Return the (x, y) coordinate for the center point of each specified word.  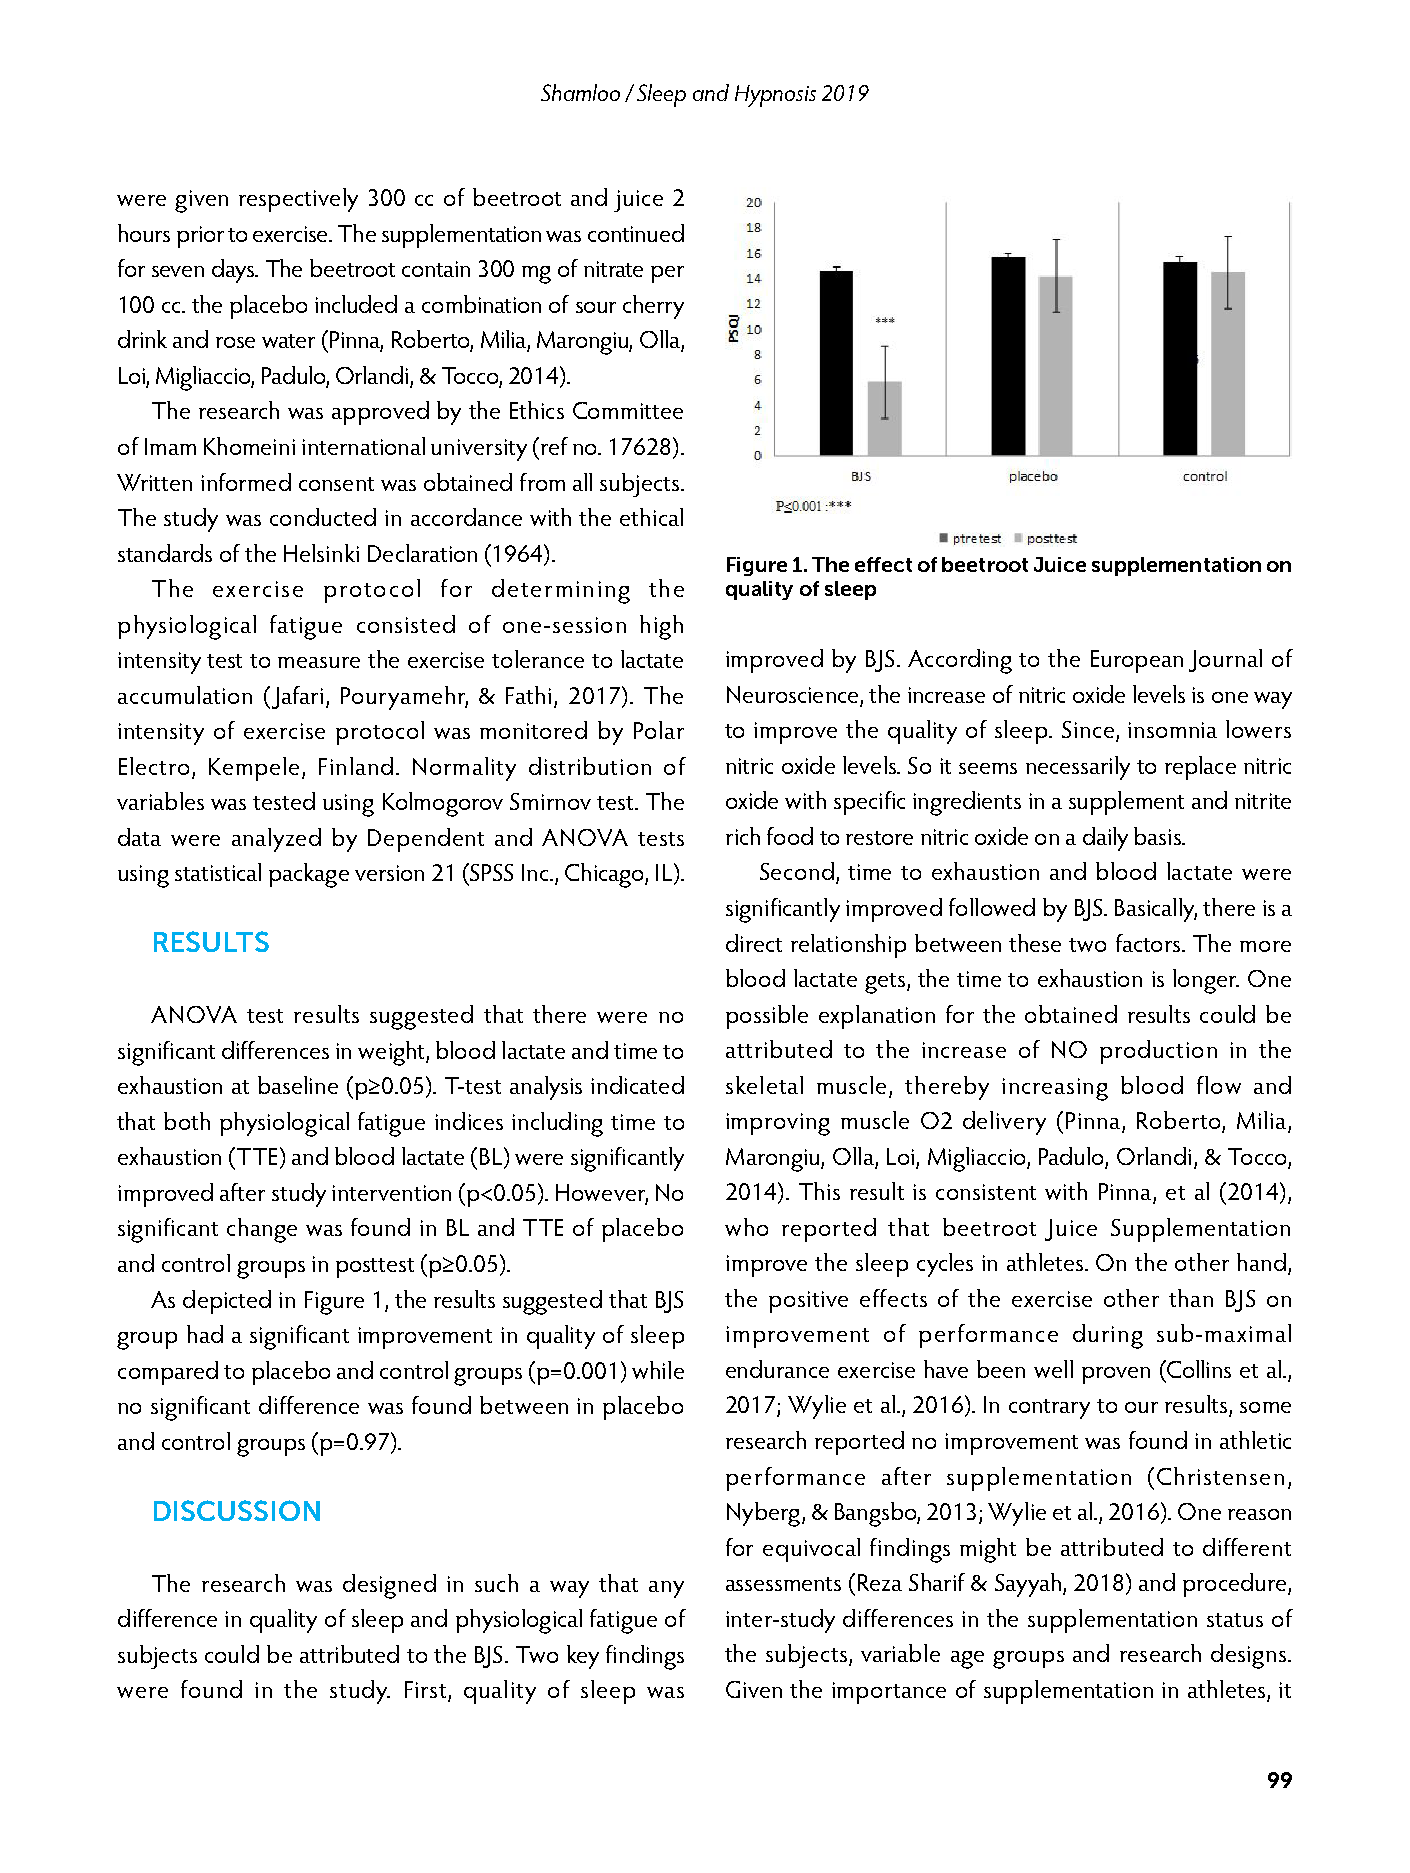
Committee (628, 410)
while (658, 1370)
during (1108, 1336)
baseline (298, 1085)
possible (767, 1017)
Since (1089, 731)
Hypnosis (775, 96)
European (1137, 661)
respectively (298, 200)
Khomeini (249, 446)
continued (636, 233)
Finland (356, 766)
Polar (659, 730)
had (205, 1334)
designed (389, 1586)
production (1158, 1052)
